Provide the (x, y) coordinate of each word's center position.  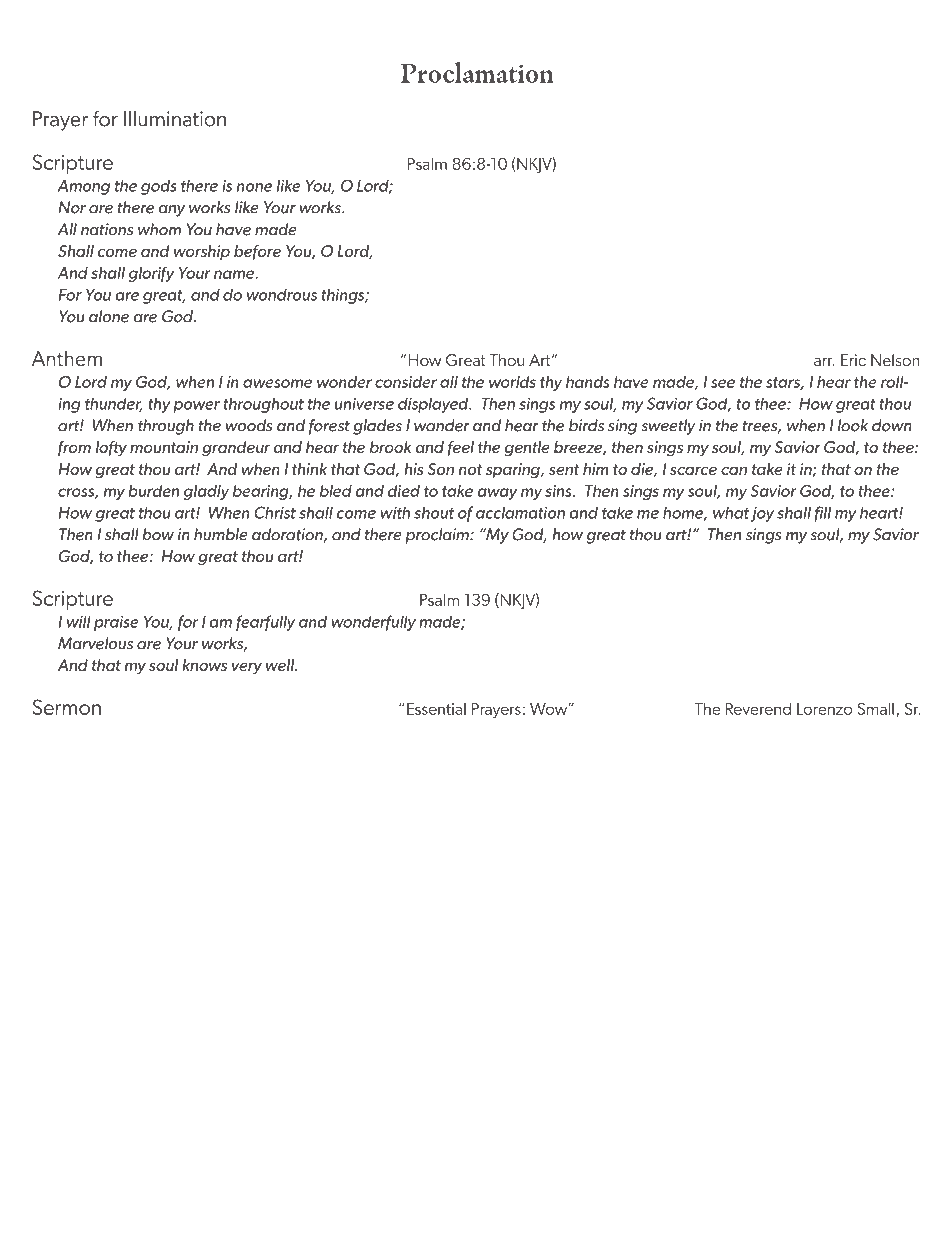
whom (159, 229)
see (723, 383)
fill (822, 514)
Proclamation (477, 72)
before (257, 252)
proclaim (438, 536)
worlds (512, 382)
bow (158, 534)
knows (204, 665)
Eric (853, 360)
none (254, 187)
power (196, 407)
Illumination (175, 119)
